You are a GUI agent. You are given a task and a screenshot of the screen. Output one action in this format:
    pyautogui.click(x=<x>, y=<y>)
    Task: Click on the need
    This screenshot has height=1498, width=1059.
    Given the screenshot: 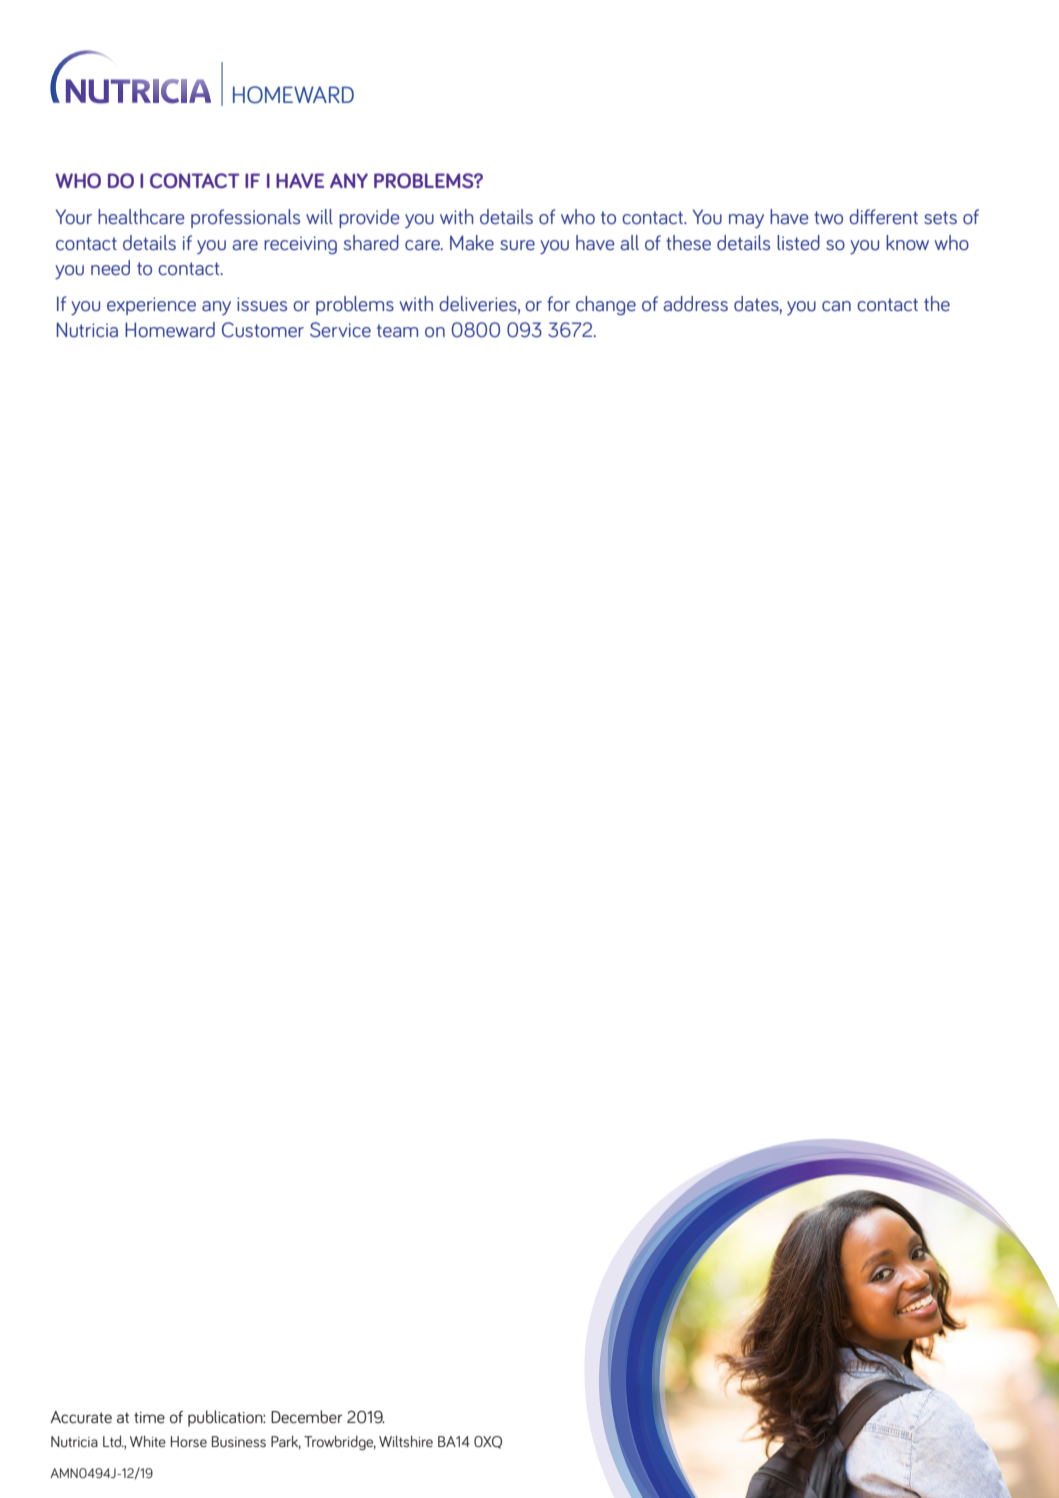 What is the action you would take?
    pyautogui.click(x=110, y=268)
